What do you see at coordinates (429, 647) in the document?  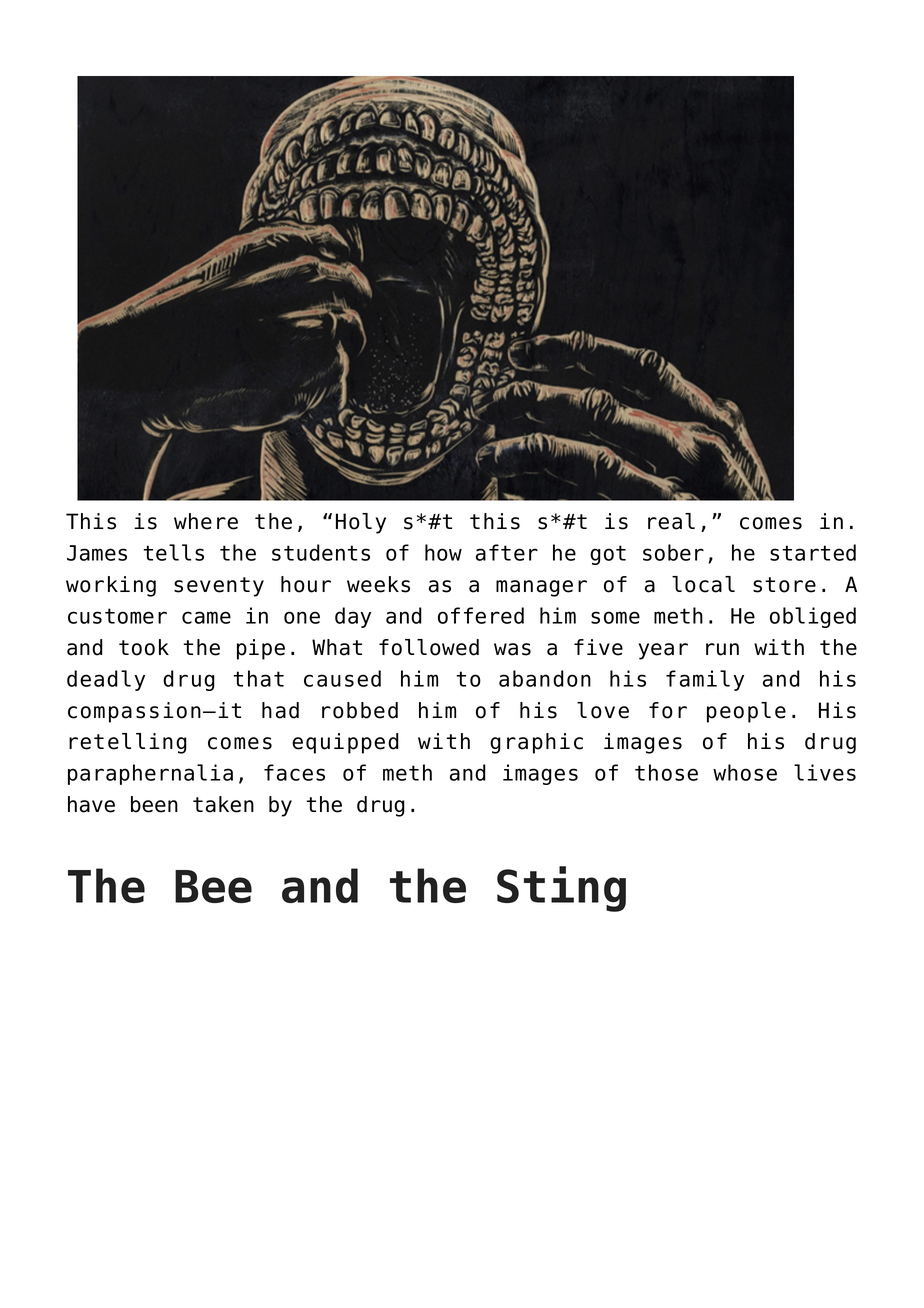 I see `followed` at bounding box center [429, 647].
